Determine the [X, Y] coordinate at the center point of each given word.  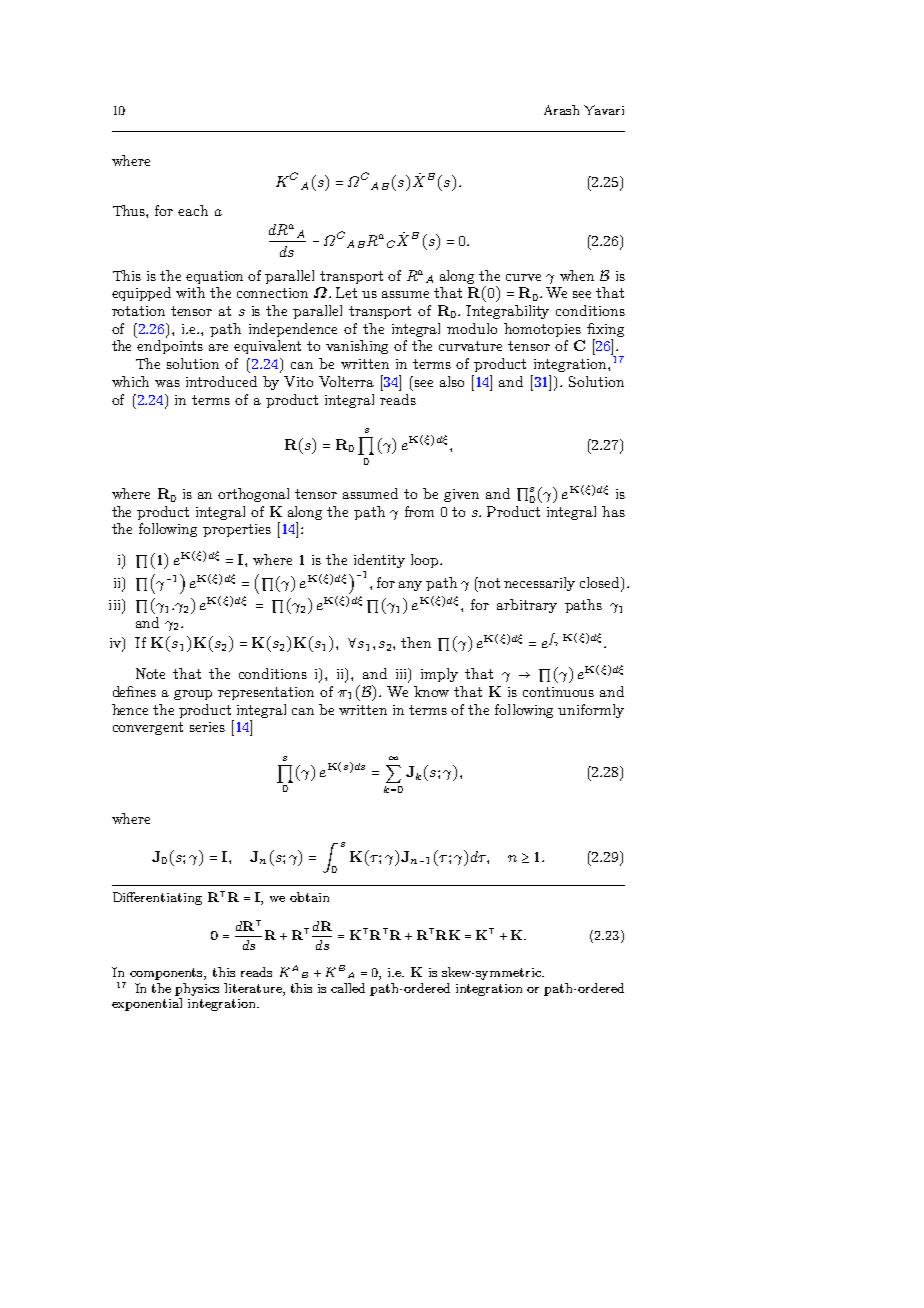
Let [346, 292]
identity [379, 561]
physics [197, 991]
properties [237, 530]
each [193, 210]
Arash [561, 110]
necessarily [539, 584]
